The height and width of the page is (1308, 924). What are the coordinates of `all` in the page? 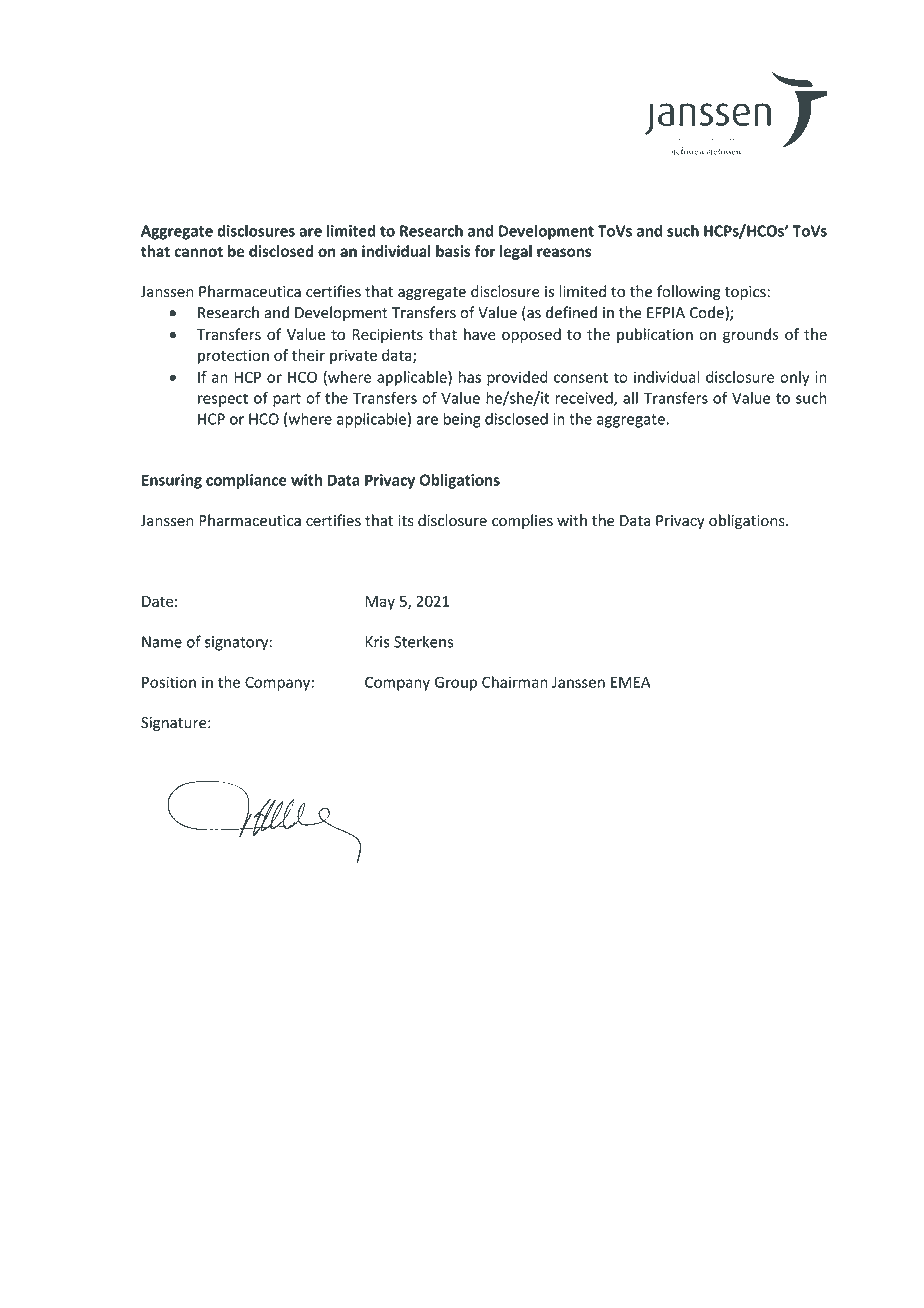 It's located at (630, 398).
